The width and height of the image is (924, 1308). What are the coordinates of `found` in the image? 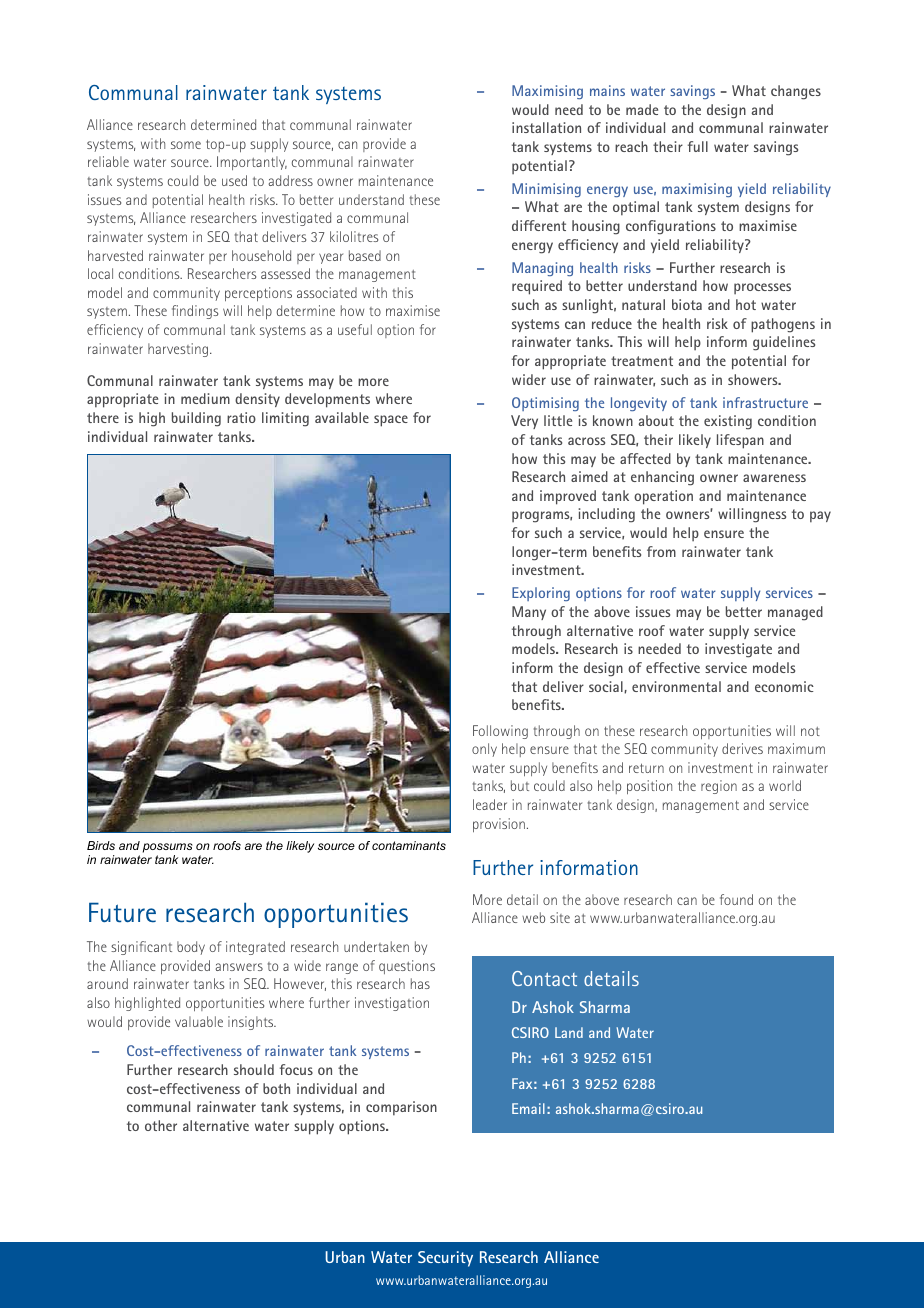 It's located at (736, 899).
